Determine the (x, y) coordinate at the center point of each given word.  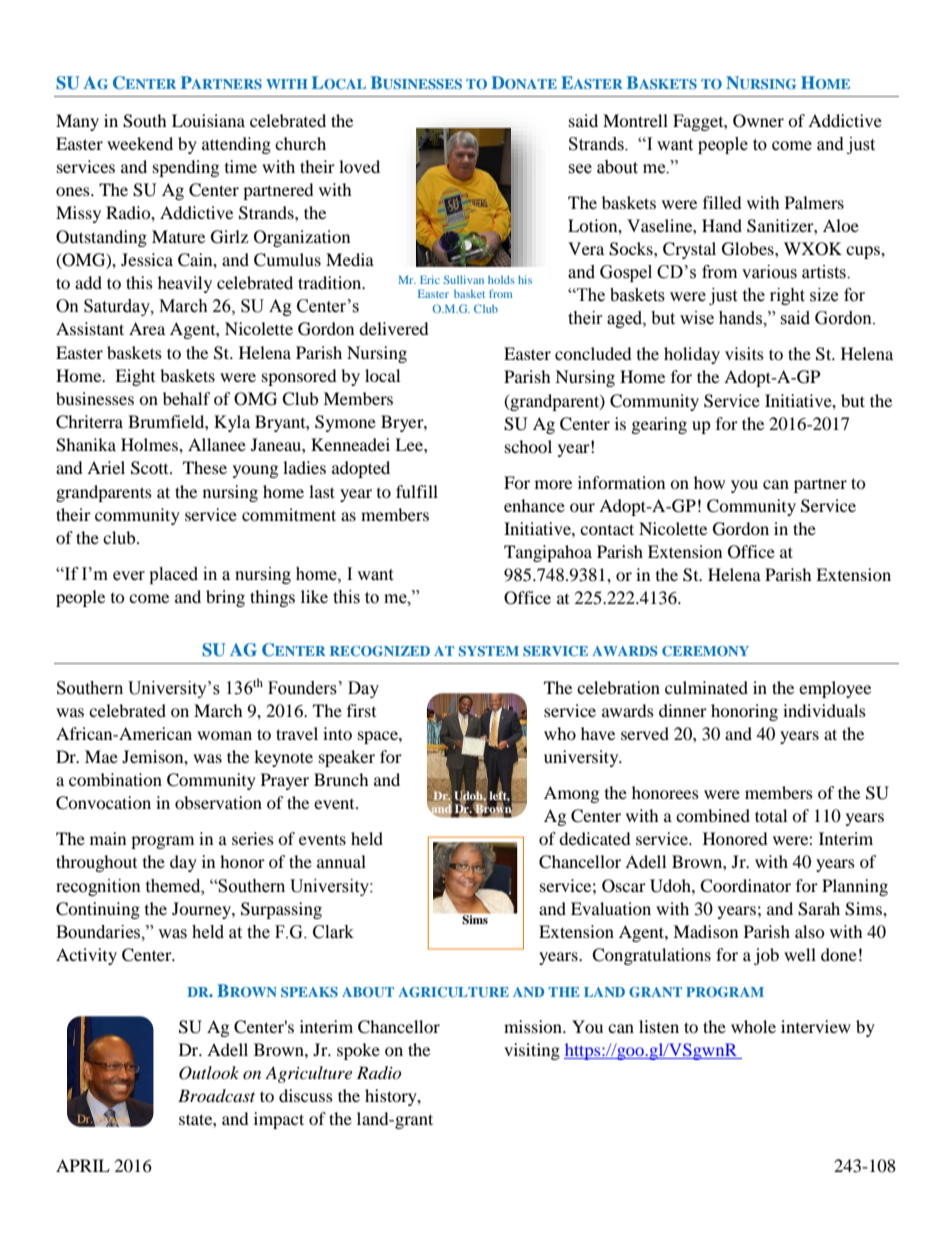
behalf (187, 398)
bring (225, 598)
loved (359, 166)
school (528, 446)
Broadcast (216, 1095)
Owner (758, 121)
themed (174, 886)
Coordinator (745, 886)
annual (341, 861)
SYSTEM (489, 651)
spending (186, 168)
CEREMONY (705, 651)
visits (744, 353)
